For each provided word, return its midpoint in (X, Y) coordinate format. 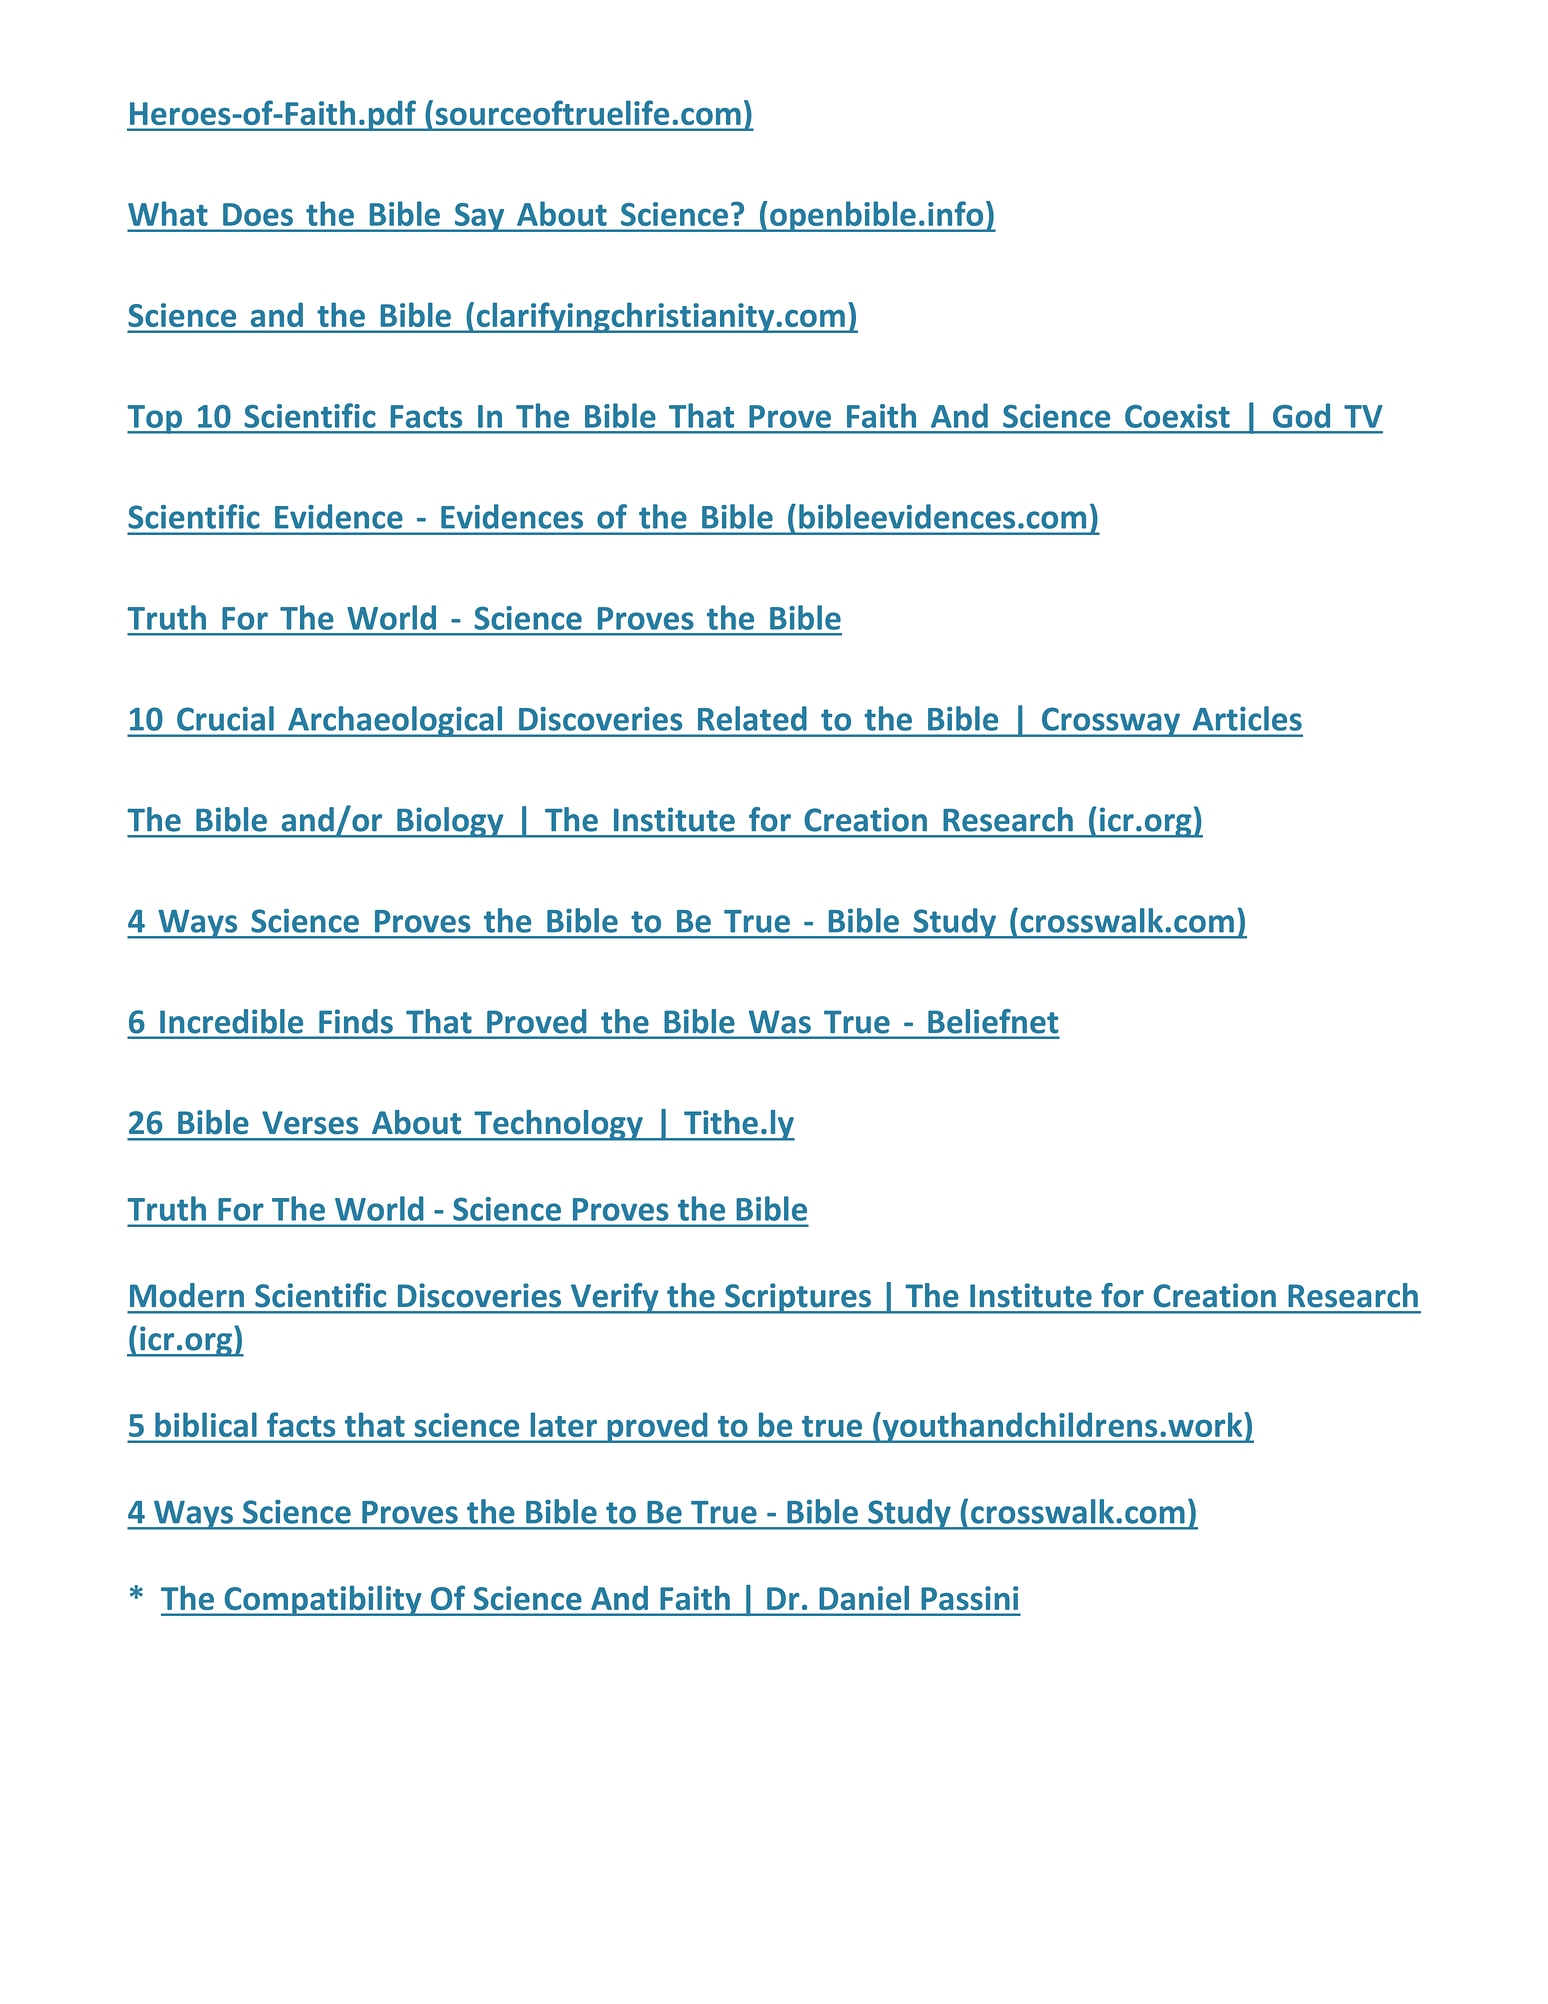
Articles (1247, 718)
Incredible (231, 1021)
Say (479, 217)
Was (780, 1022)
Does (258, 214)
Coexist (1177, 416)
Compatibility (323, 1600)
